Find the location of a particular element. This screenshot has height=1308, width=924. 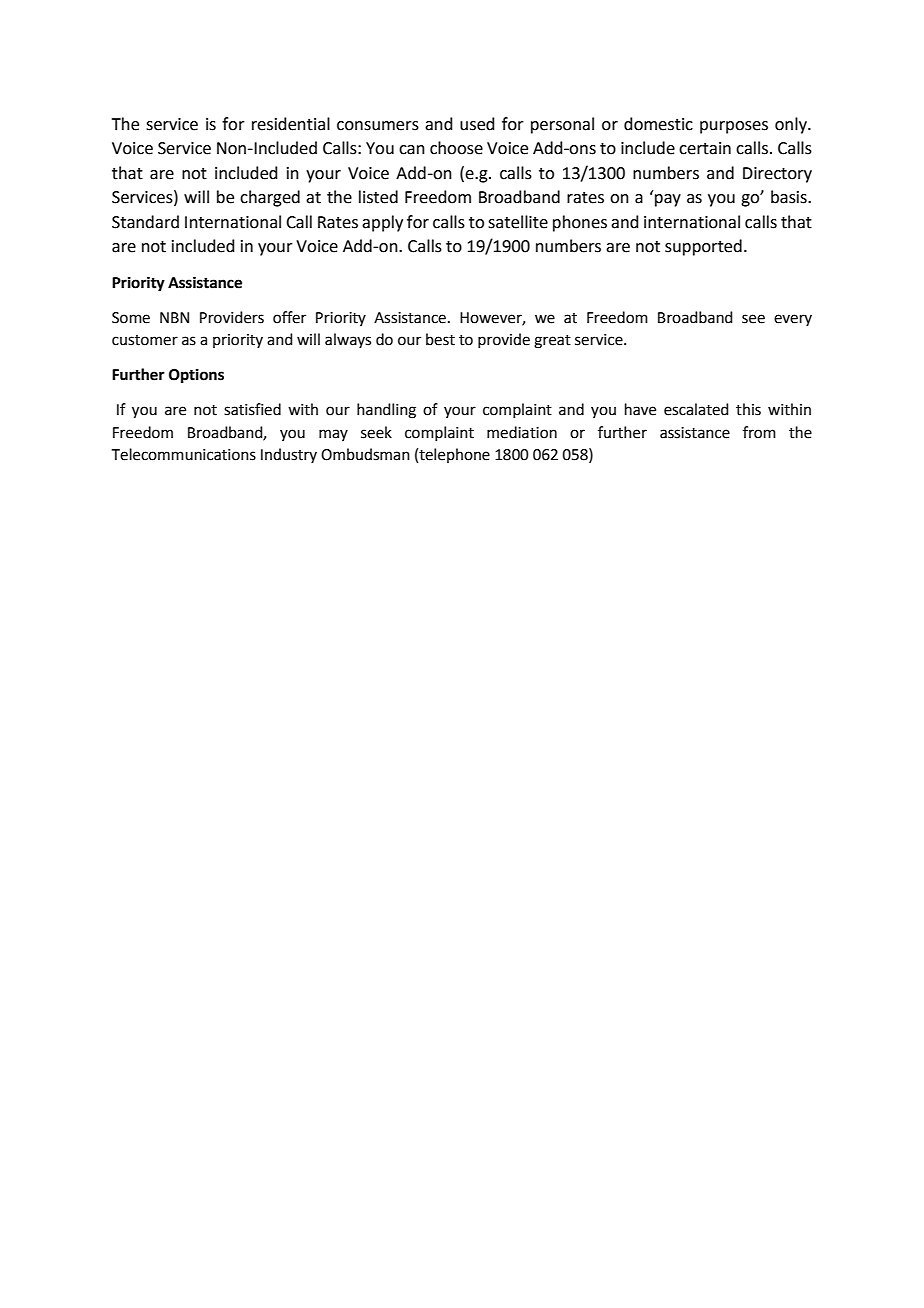

mediation is located at coordinates (522, 432).
